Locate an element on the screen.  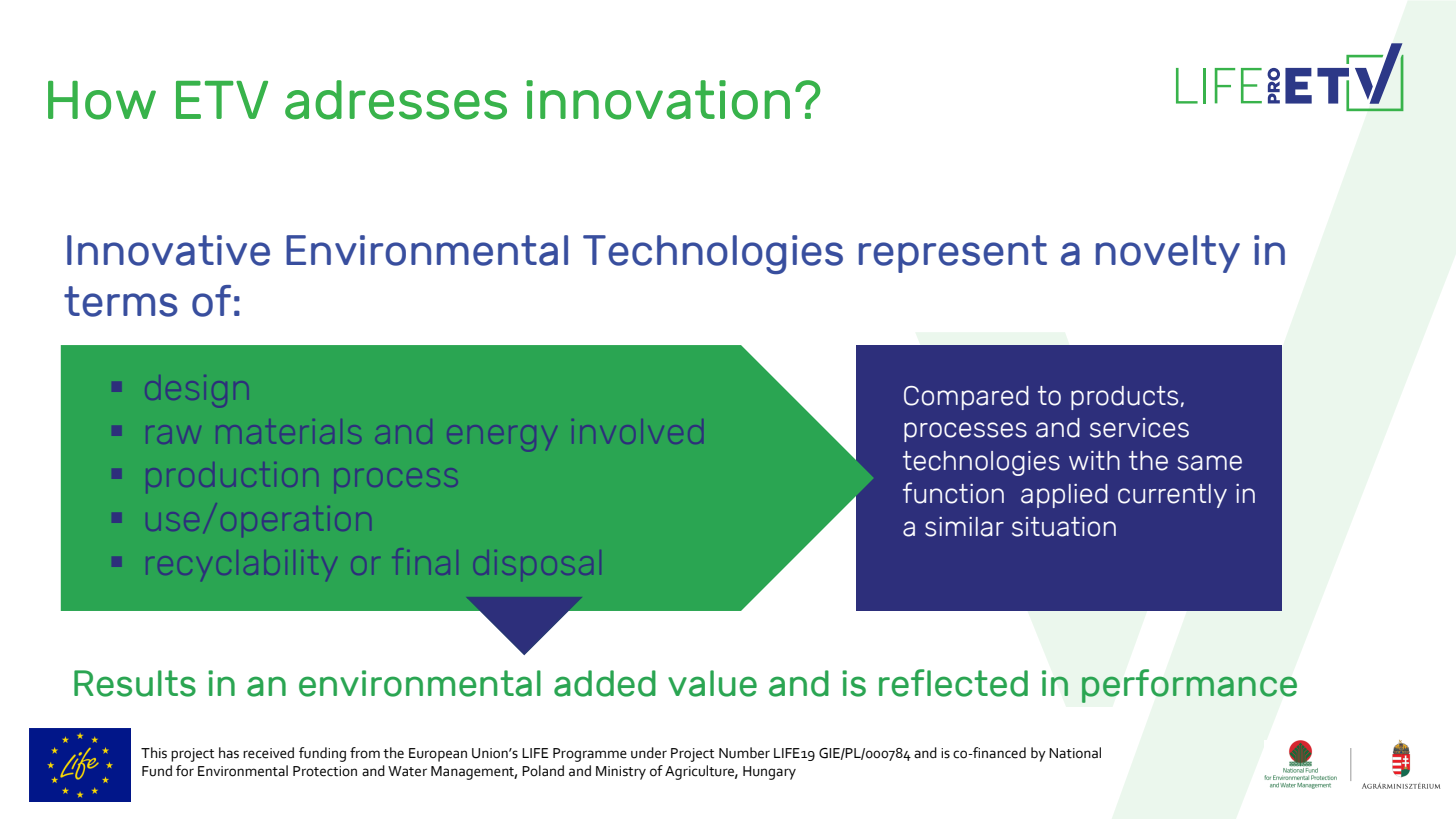
Compared is located at coordinates (966, 398).
